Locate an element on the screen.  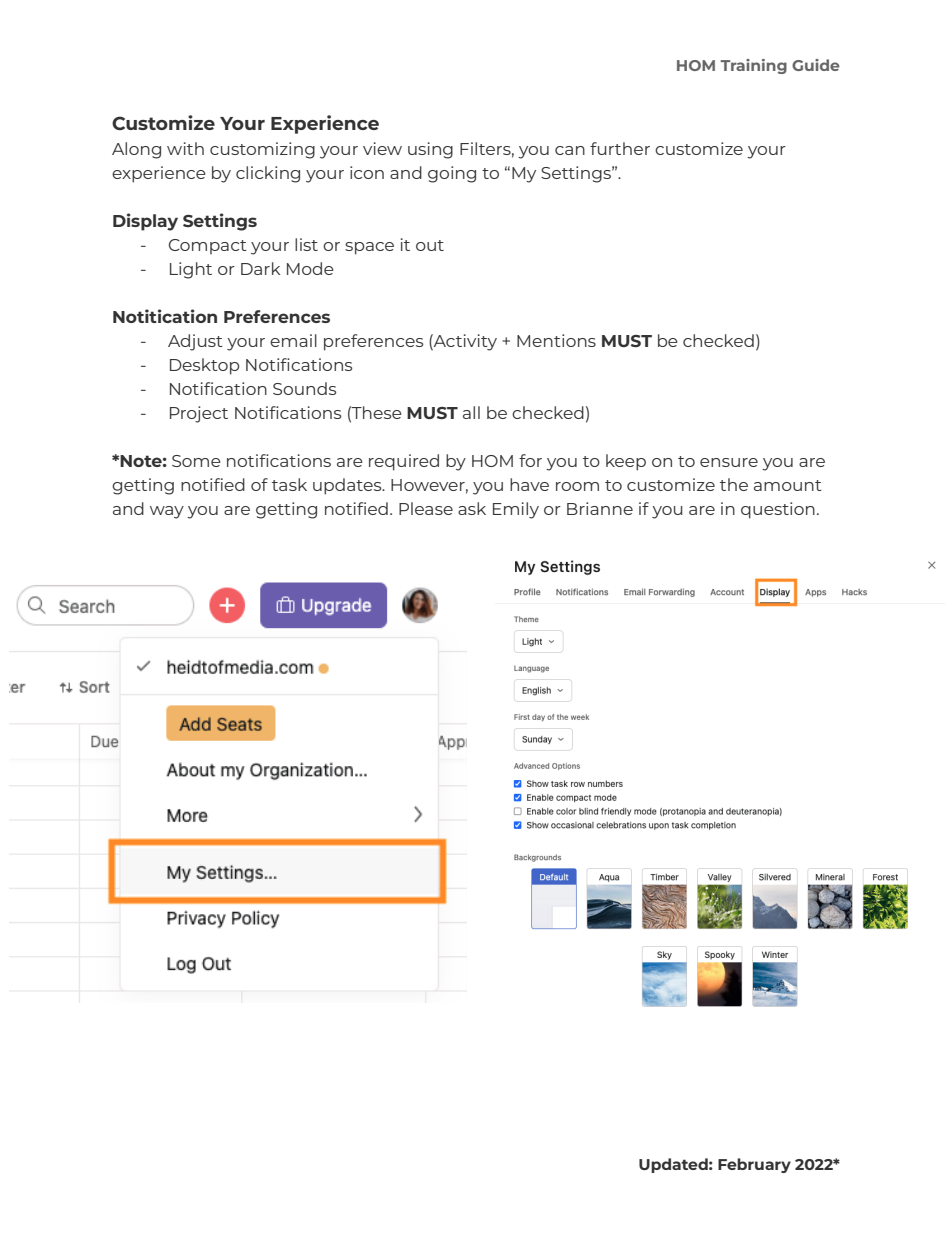
way is located at coordinates (167, 512).
